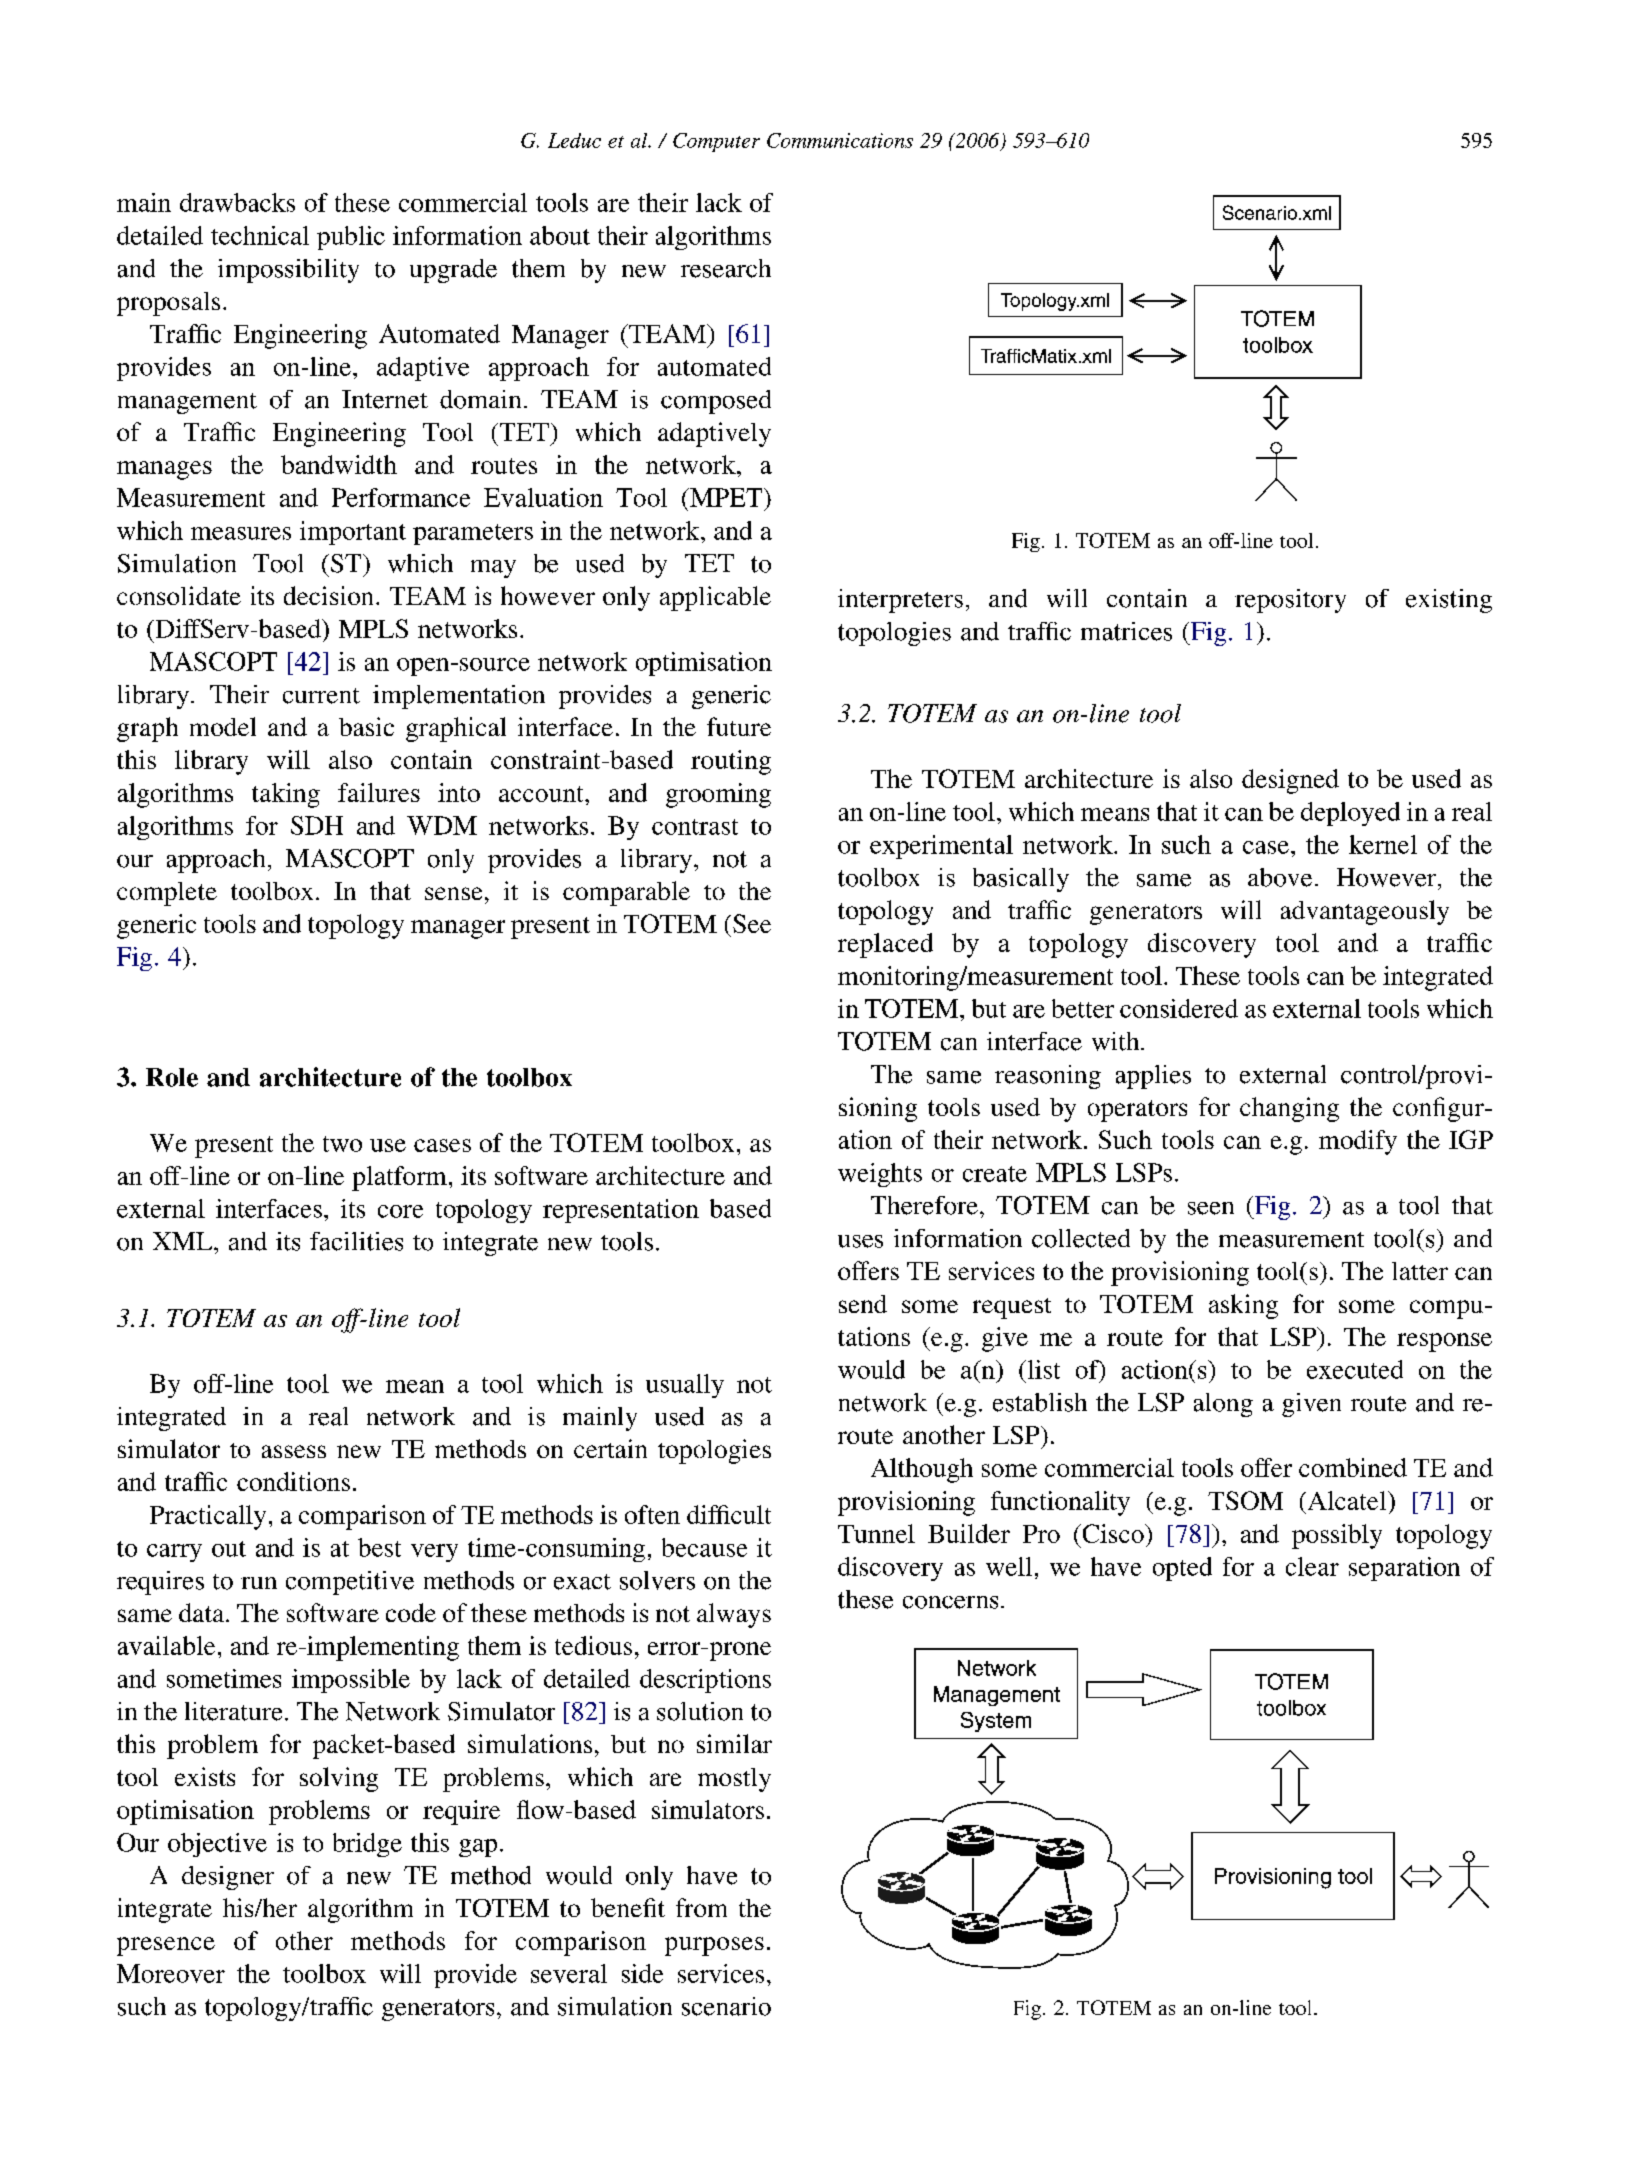 Image resolution: width=1631 pixels, height=2177 pixels. What do you see at coordinates (726, 268) in the screenshot?
I see `research` at bounding box center [726, 268].
